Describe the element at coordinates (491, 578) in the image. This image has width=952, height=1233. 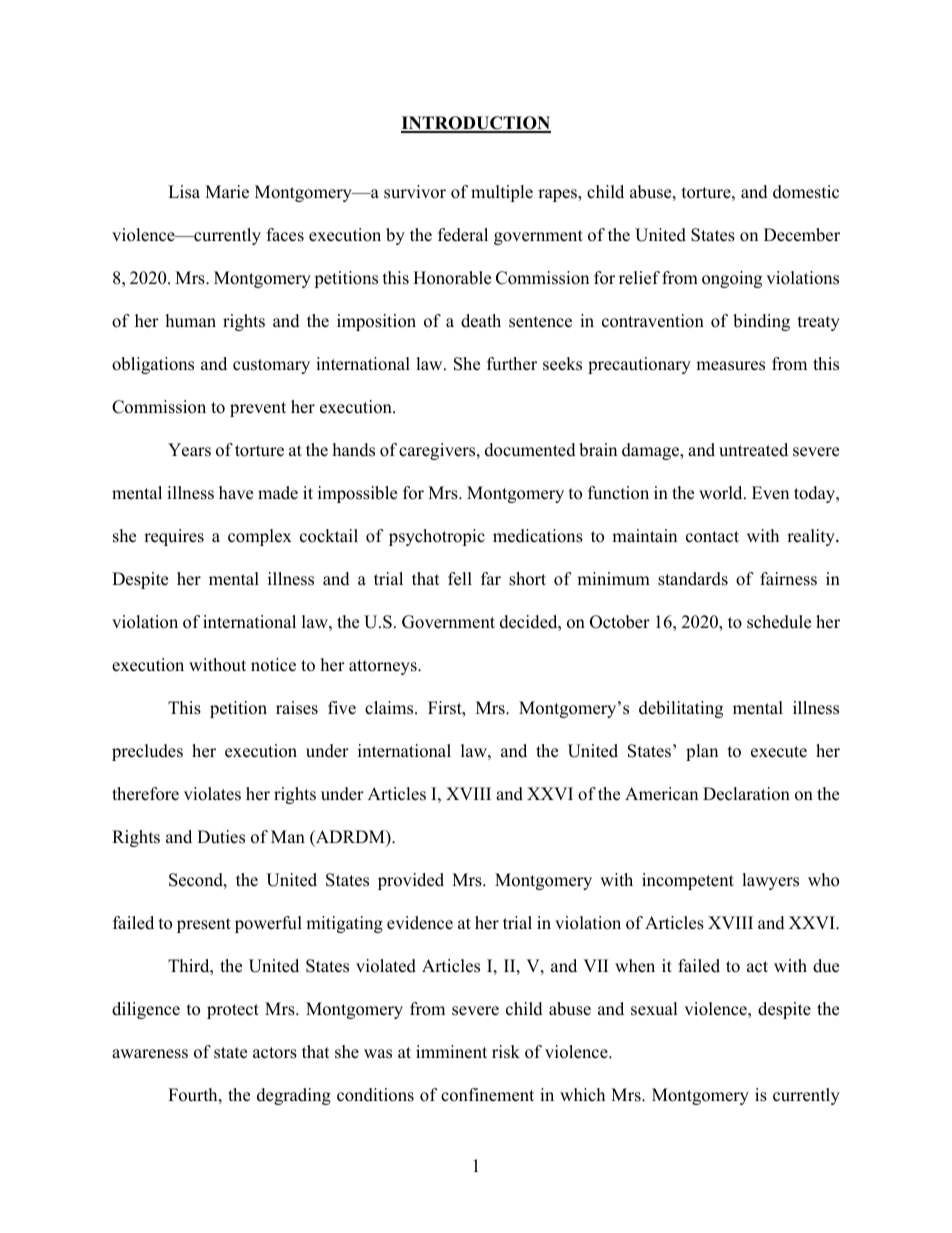
I see `far` at that location.
